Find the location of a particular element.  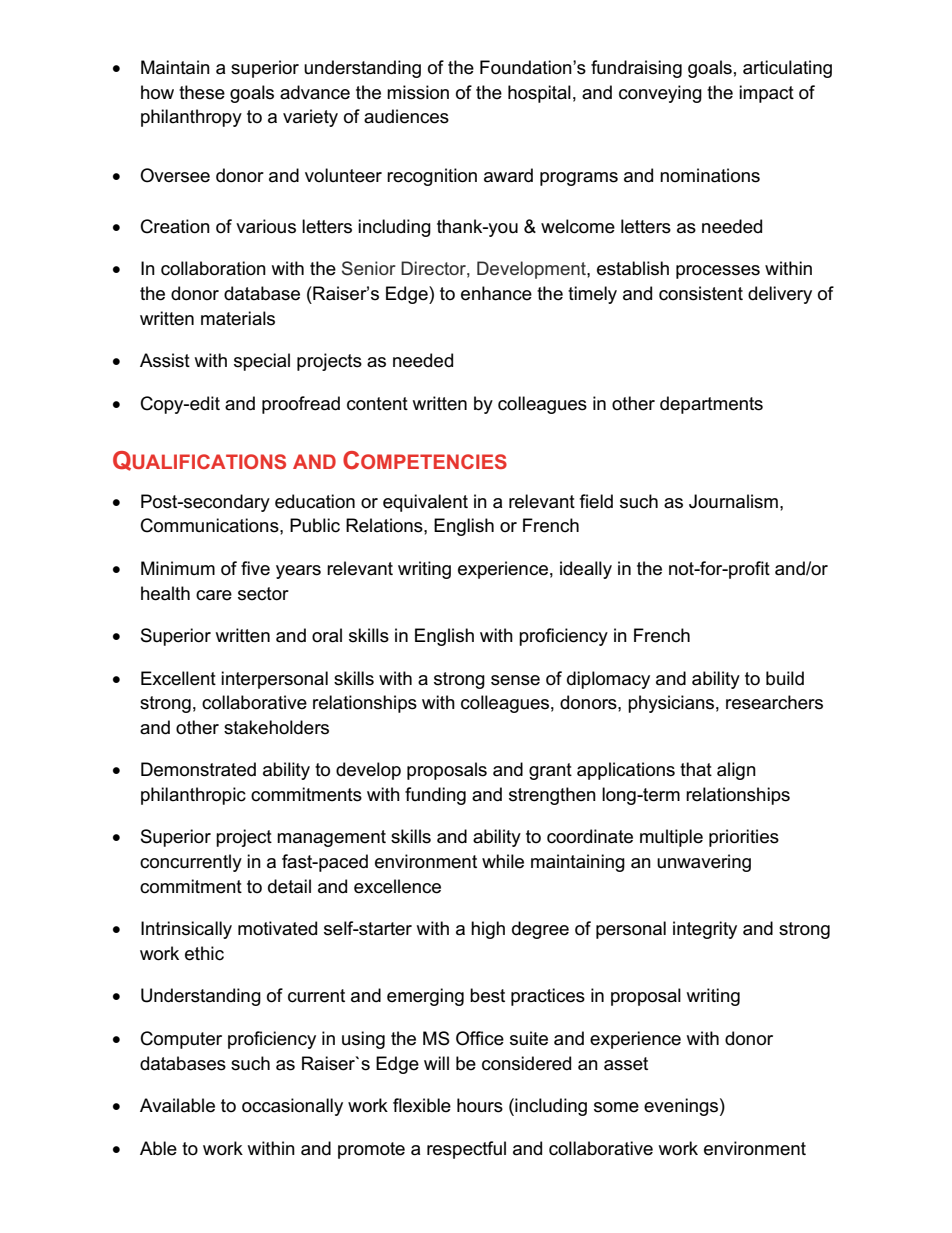

hours is located at coordinates (480, 1105).
